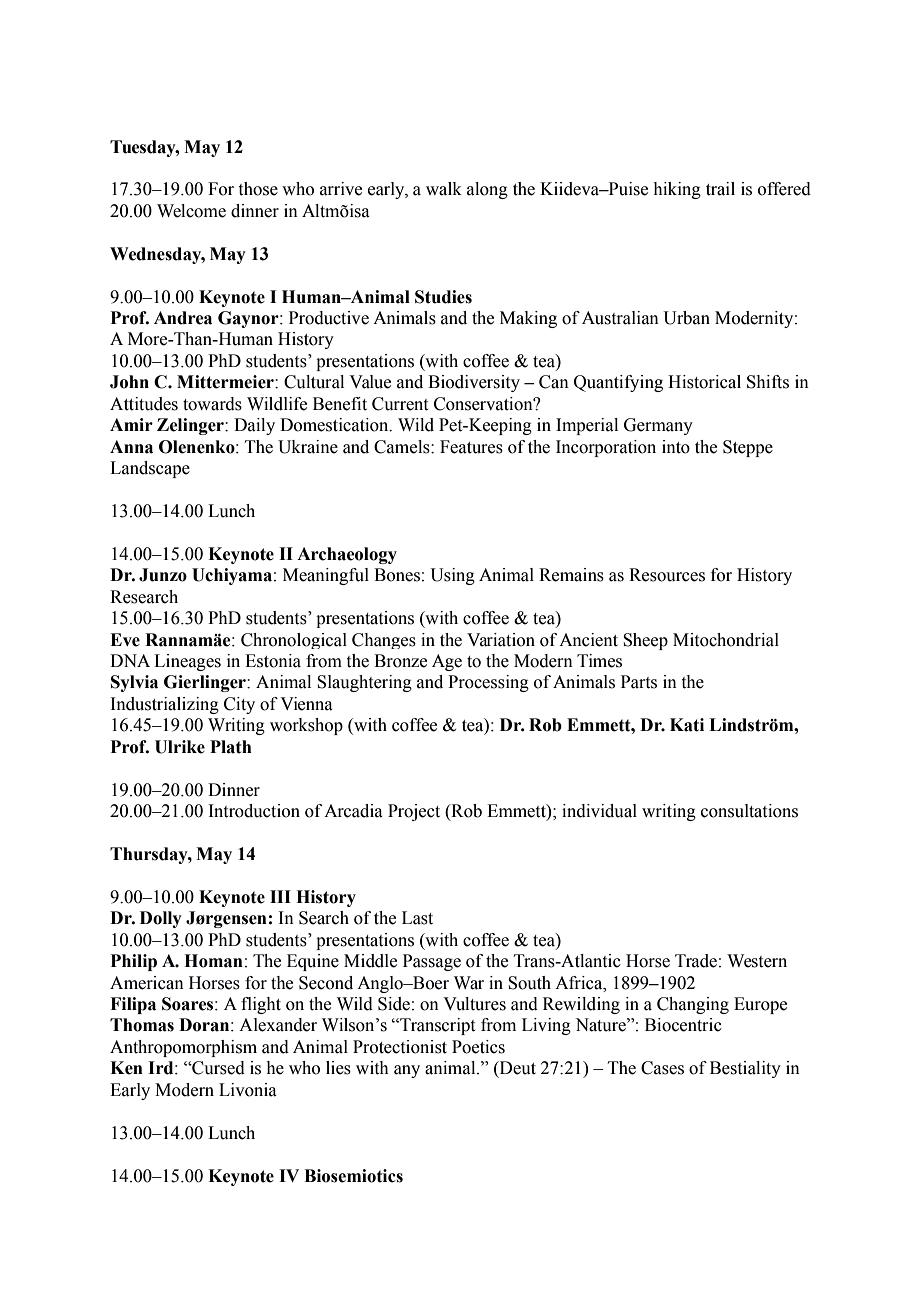 This page has height=1308, width=924. Describe the element at coordinates (676, 447) in the page. I see `into` at that location.
